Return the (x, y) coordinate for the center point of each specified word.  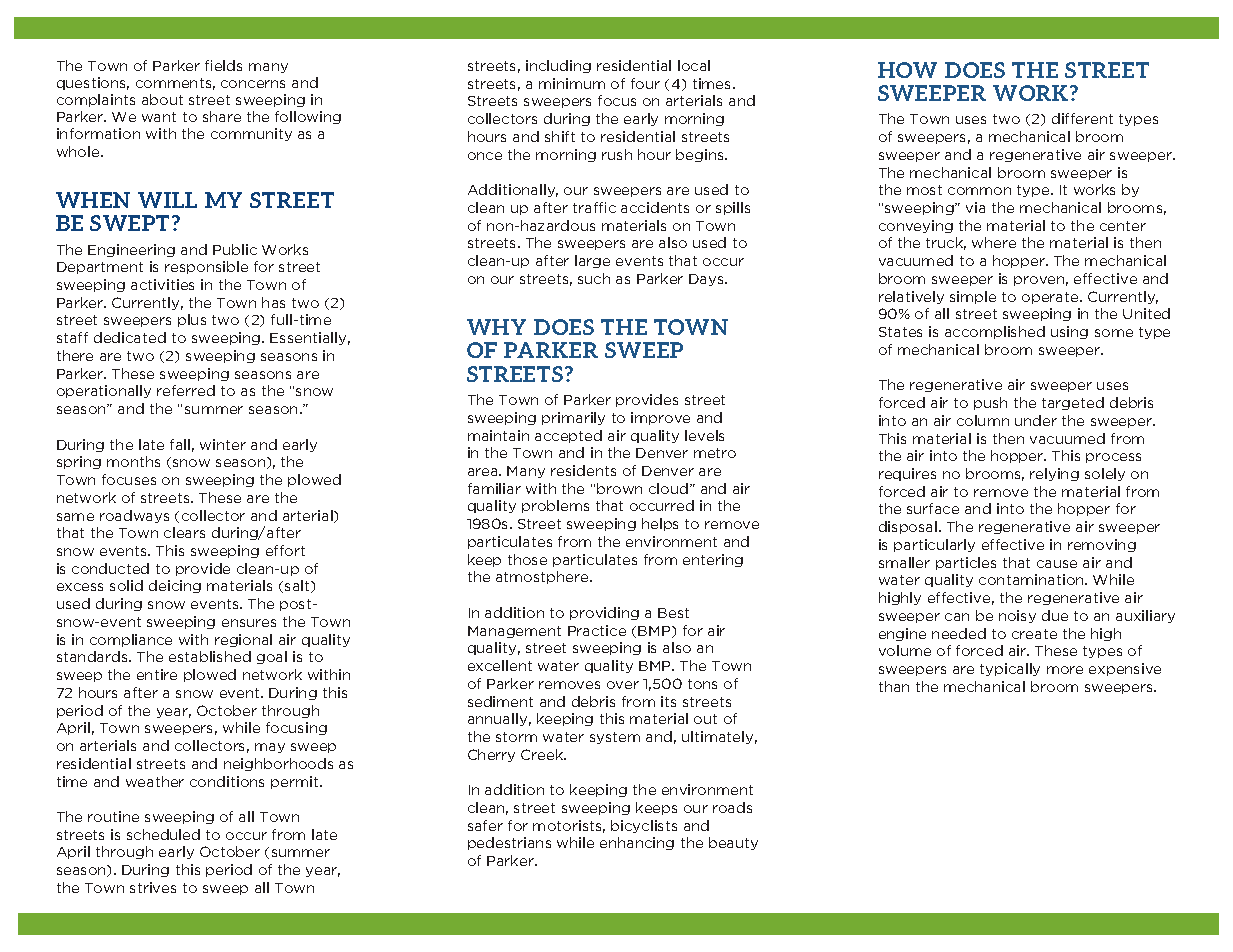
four (645, 83)
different (1082, 118)
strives (153, 887)
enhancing (637, 843)
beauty (733, 843)
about (162, 99)
